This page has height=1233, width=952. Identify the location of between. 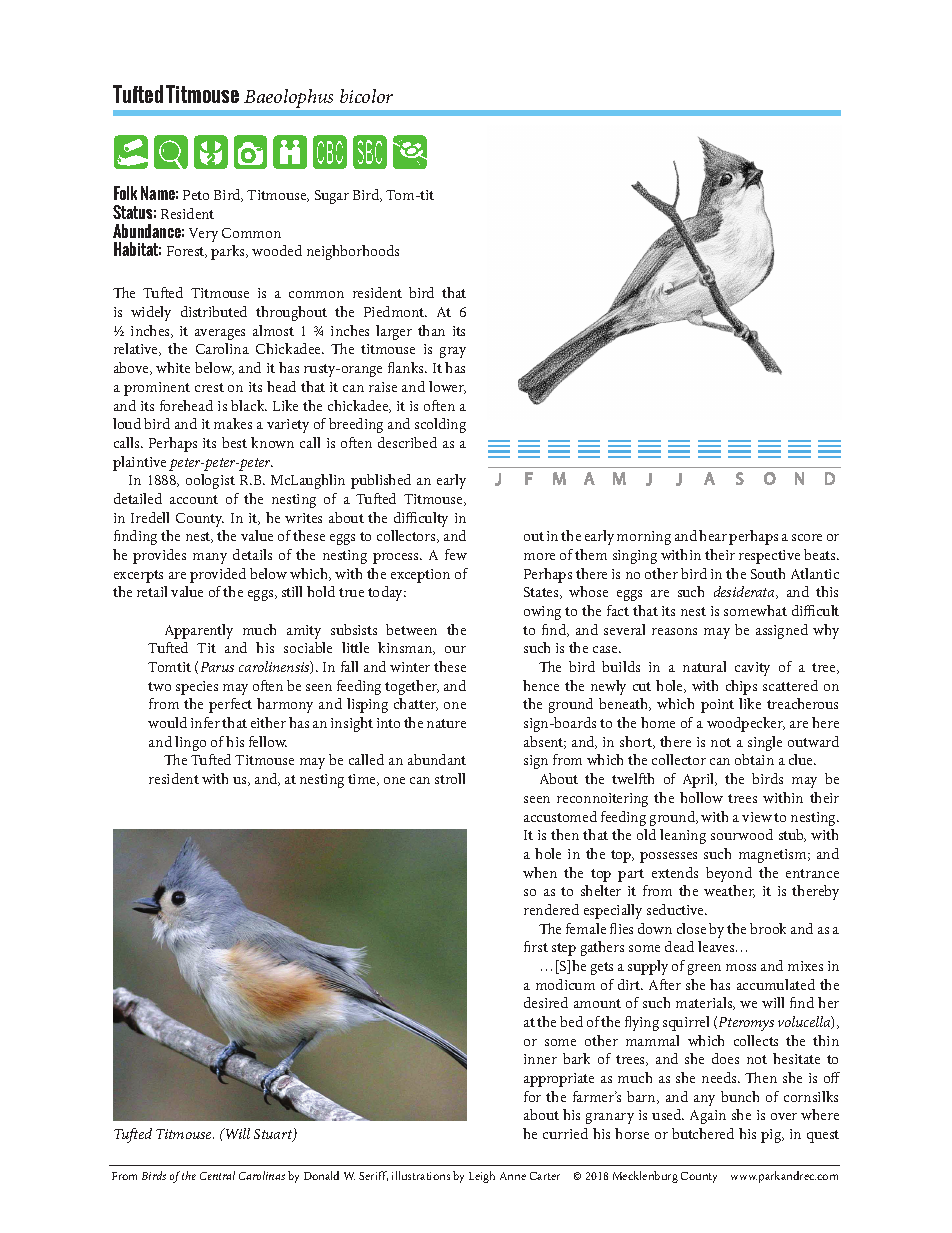
(411, 629).
